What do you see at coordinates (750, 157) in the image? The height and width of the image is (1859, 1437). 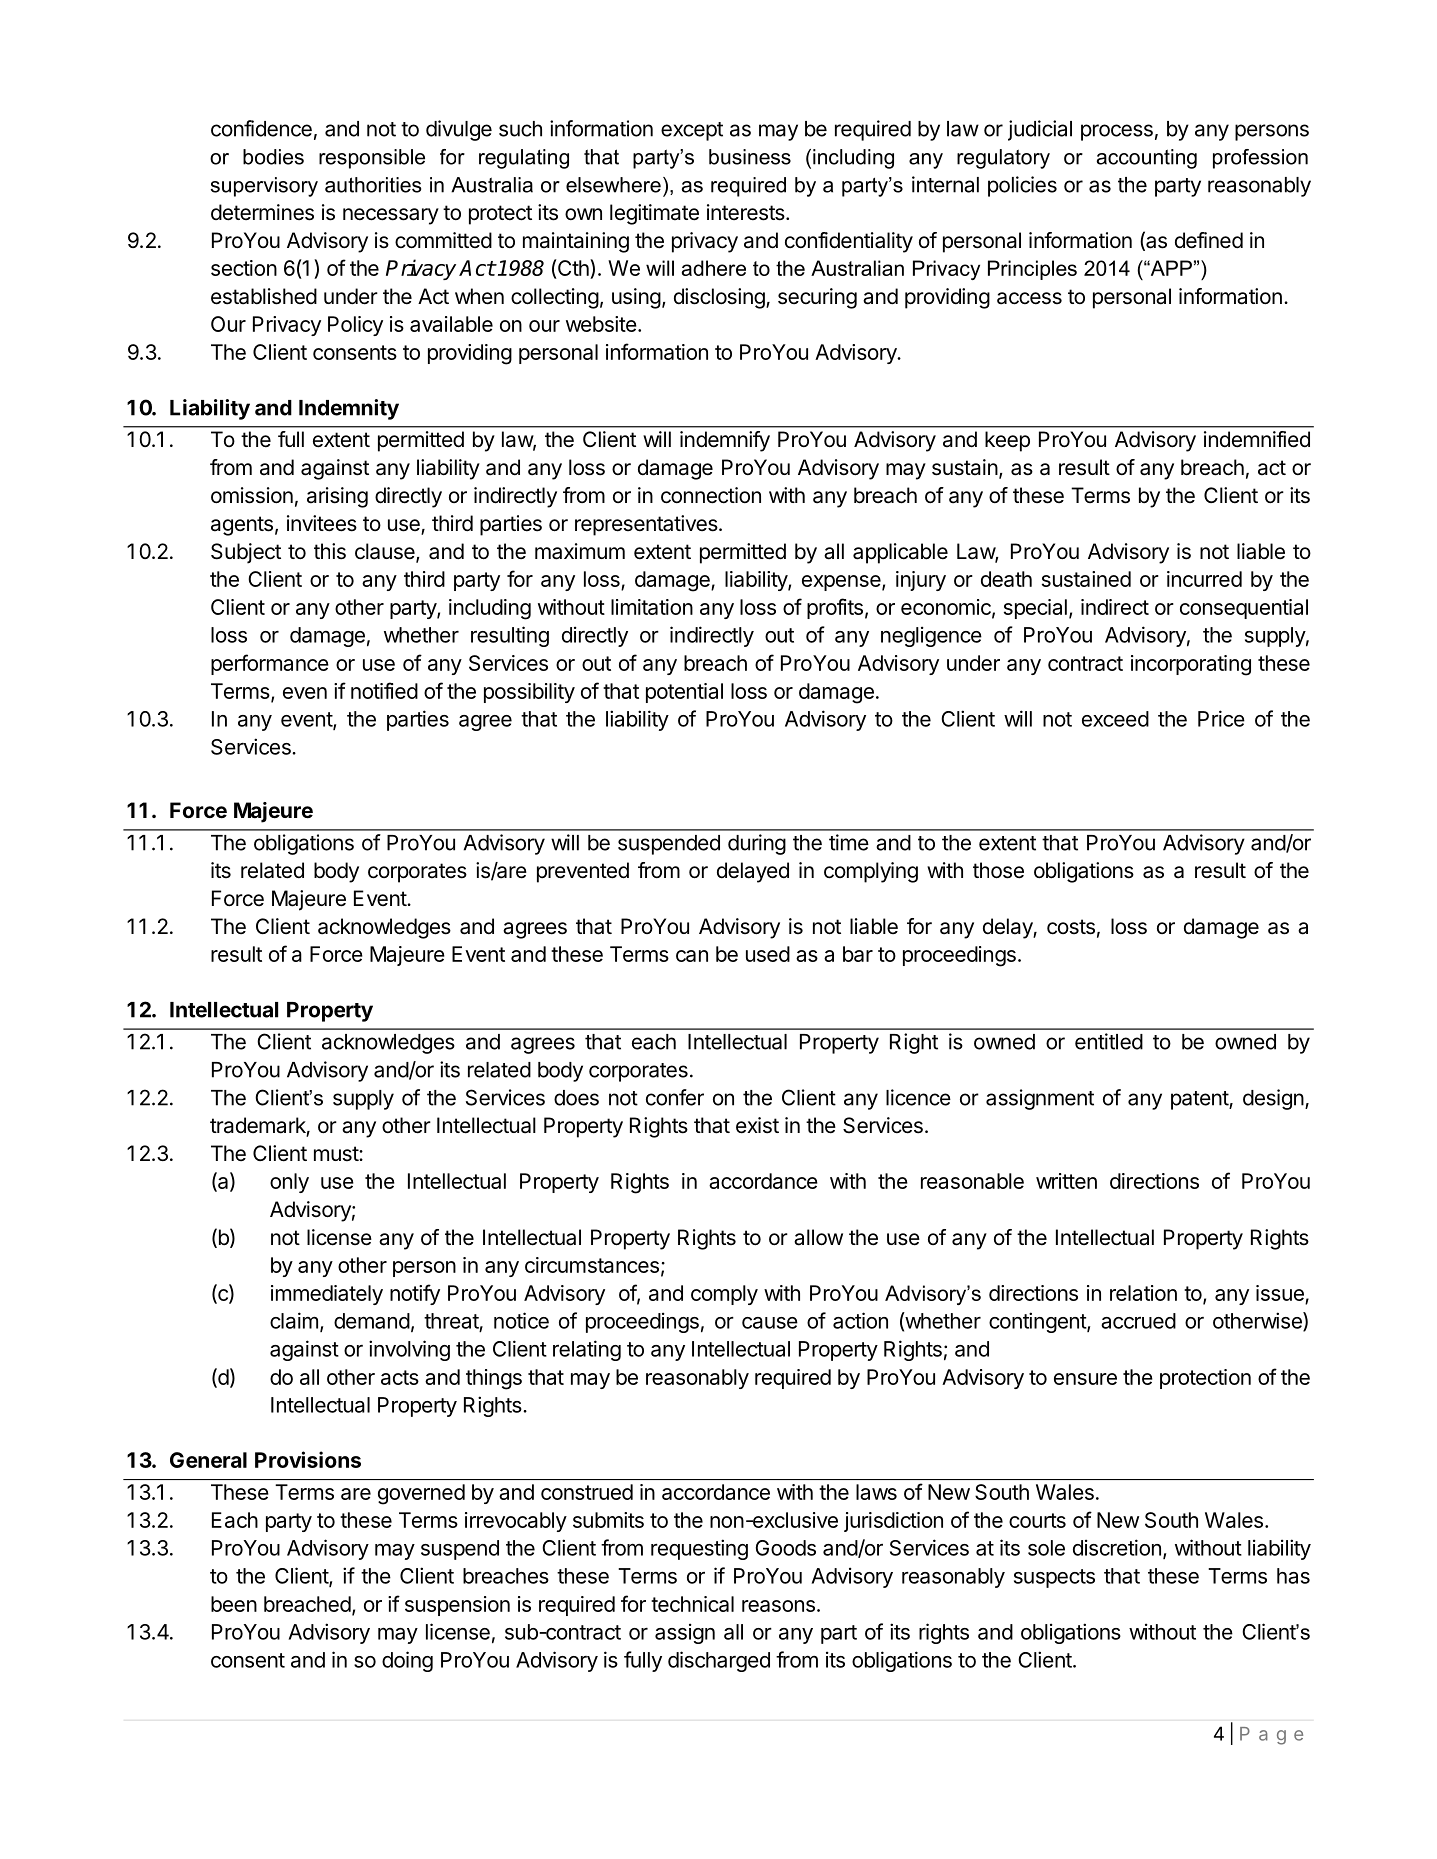 I see `business` at bounding box center [750, 157].
